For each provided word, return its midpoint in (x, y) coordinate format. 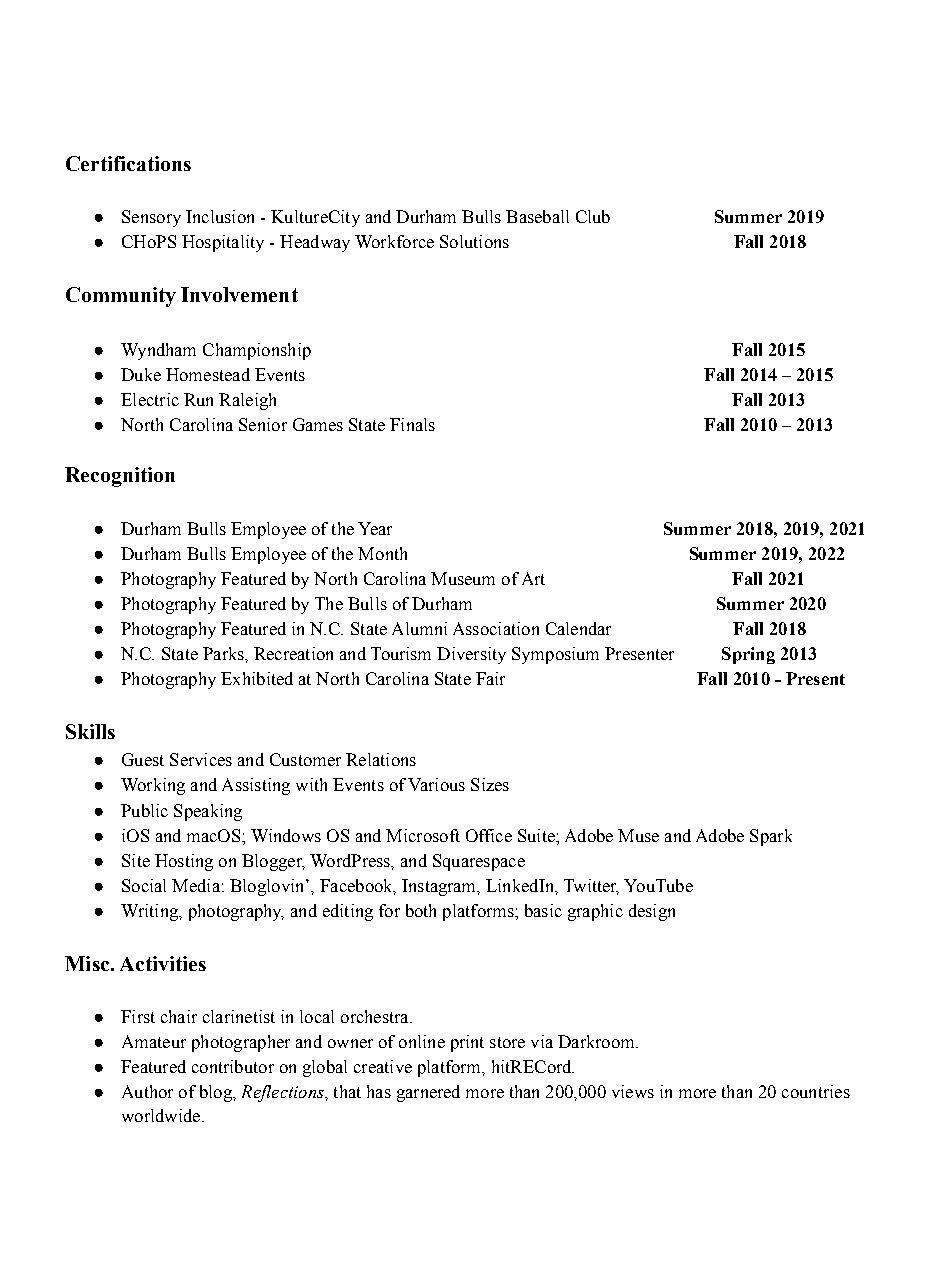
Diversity (471, 655)
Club (593, 216)
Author (147, 1091)
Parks (224, 653)
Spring (748, 655)
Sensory (151, 218)
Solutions (474, 241)
